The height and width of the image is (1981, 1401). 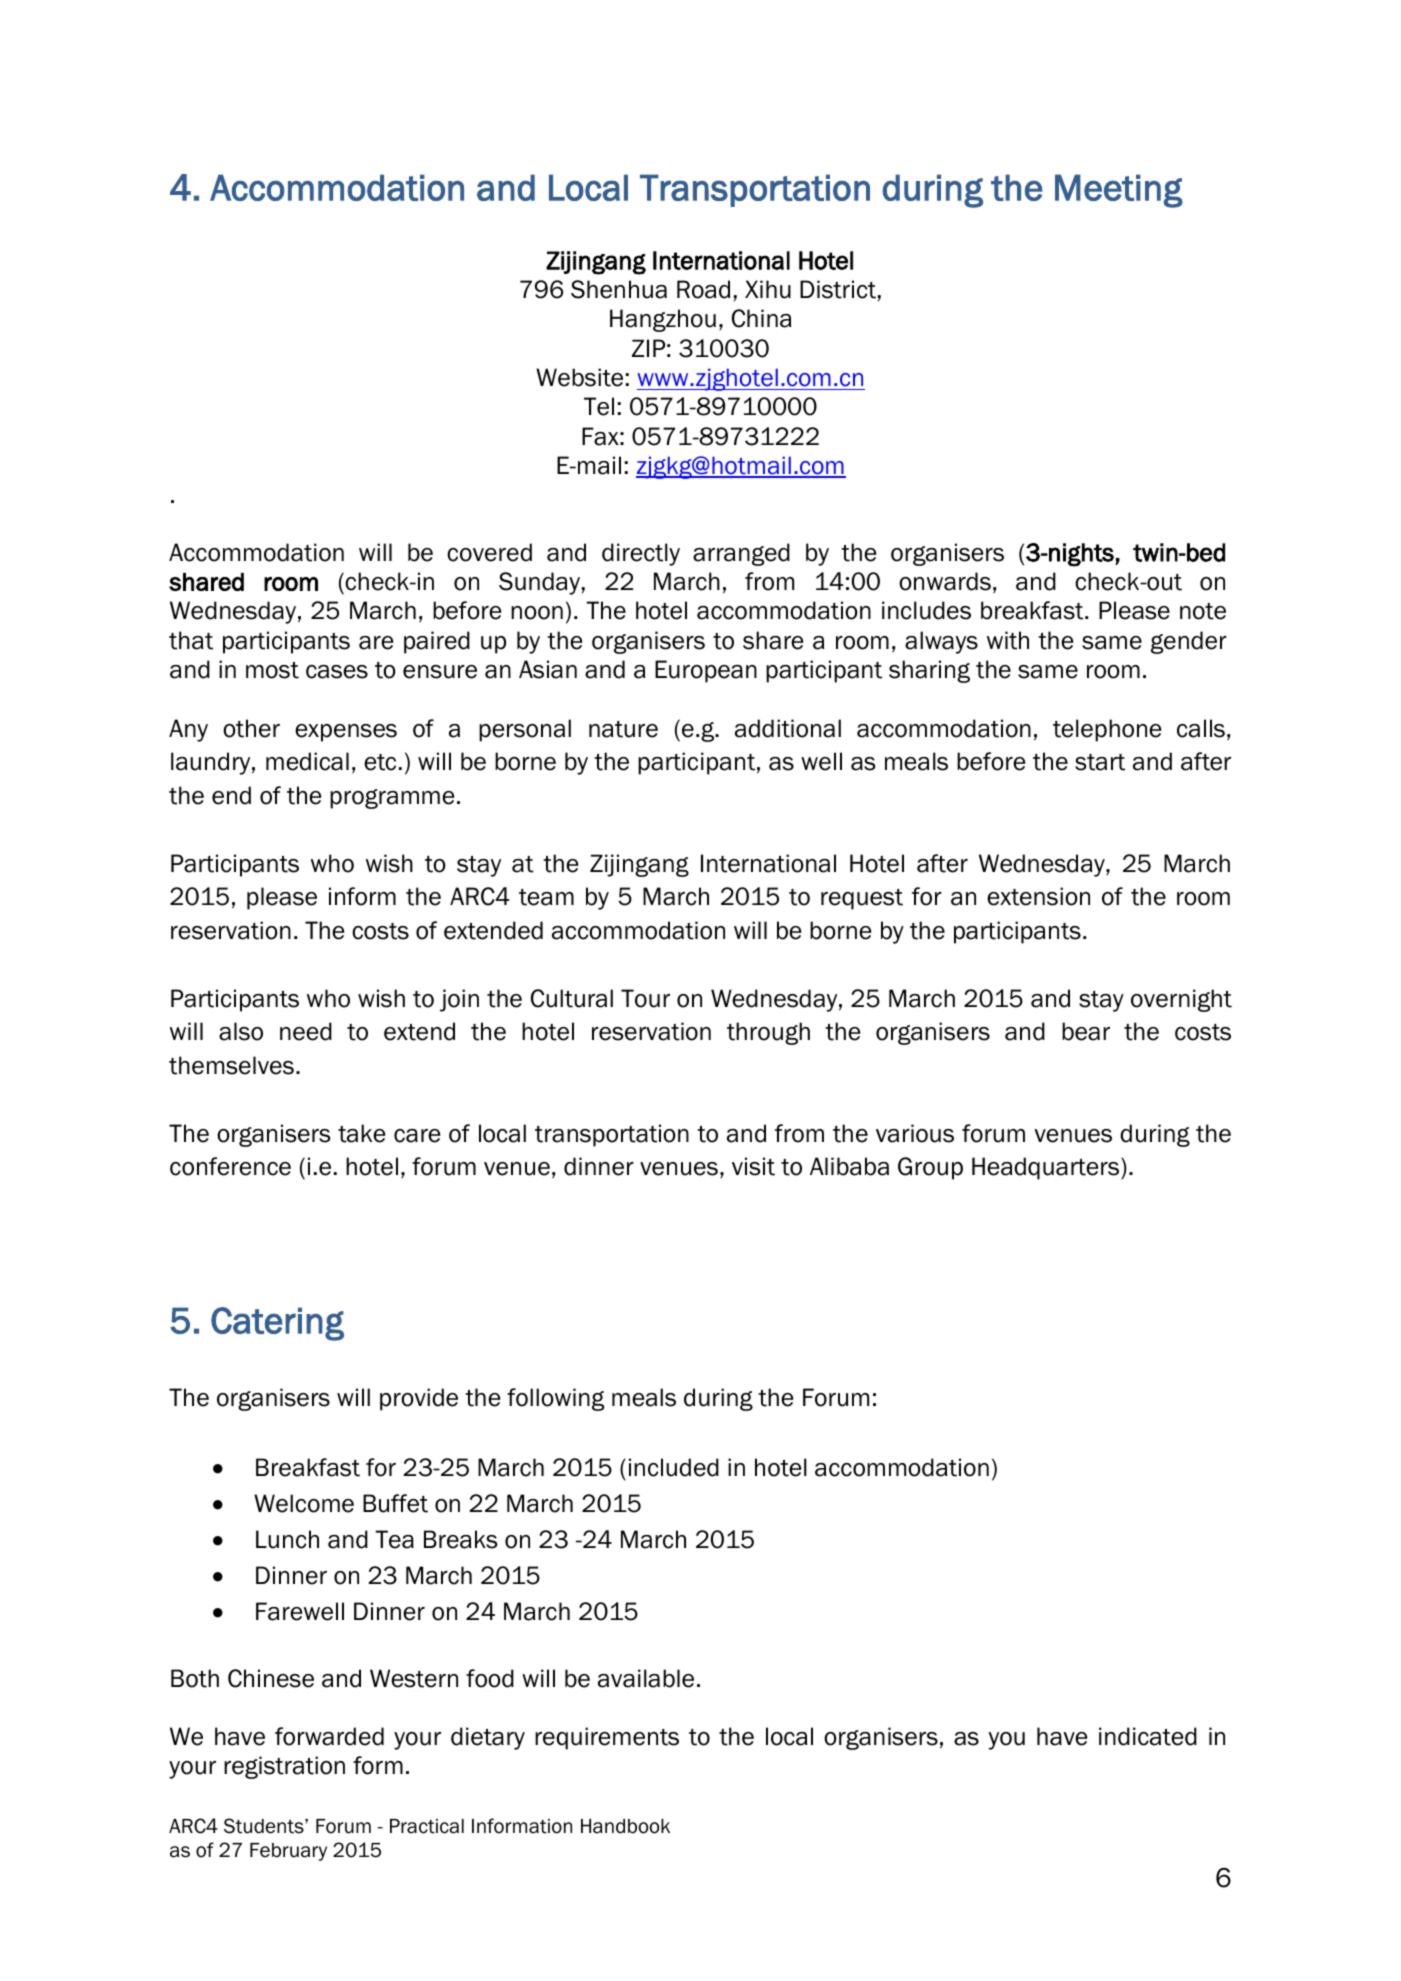 I want to click on Road, so click(x=703, y=289).
